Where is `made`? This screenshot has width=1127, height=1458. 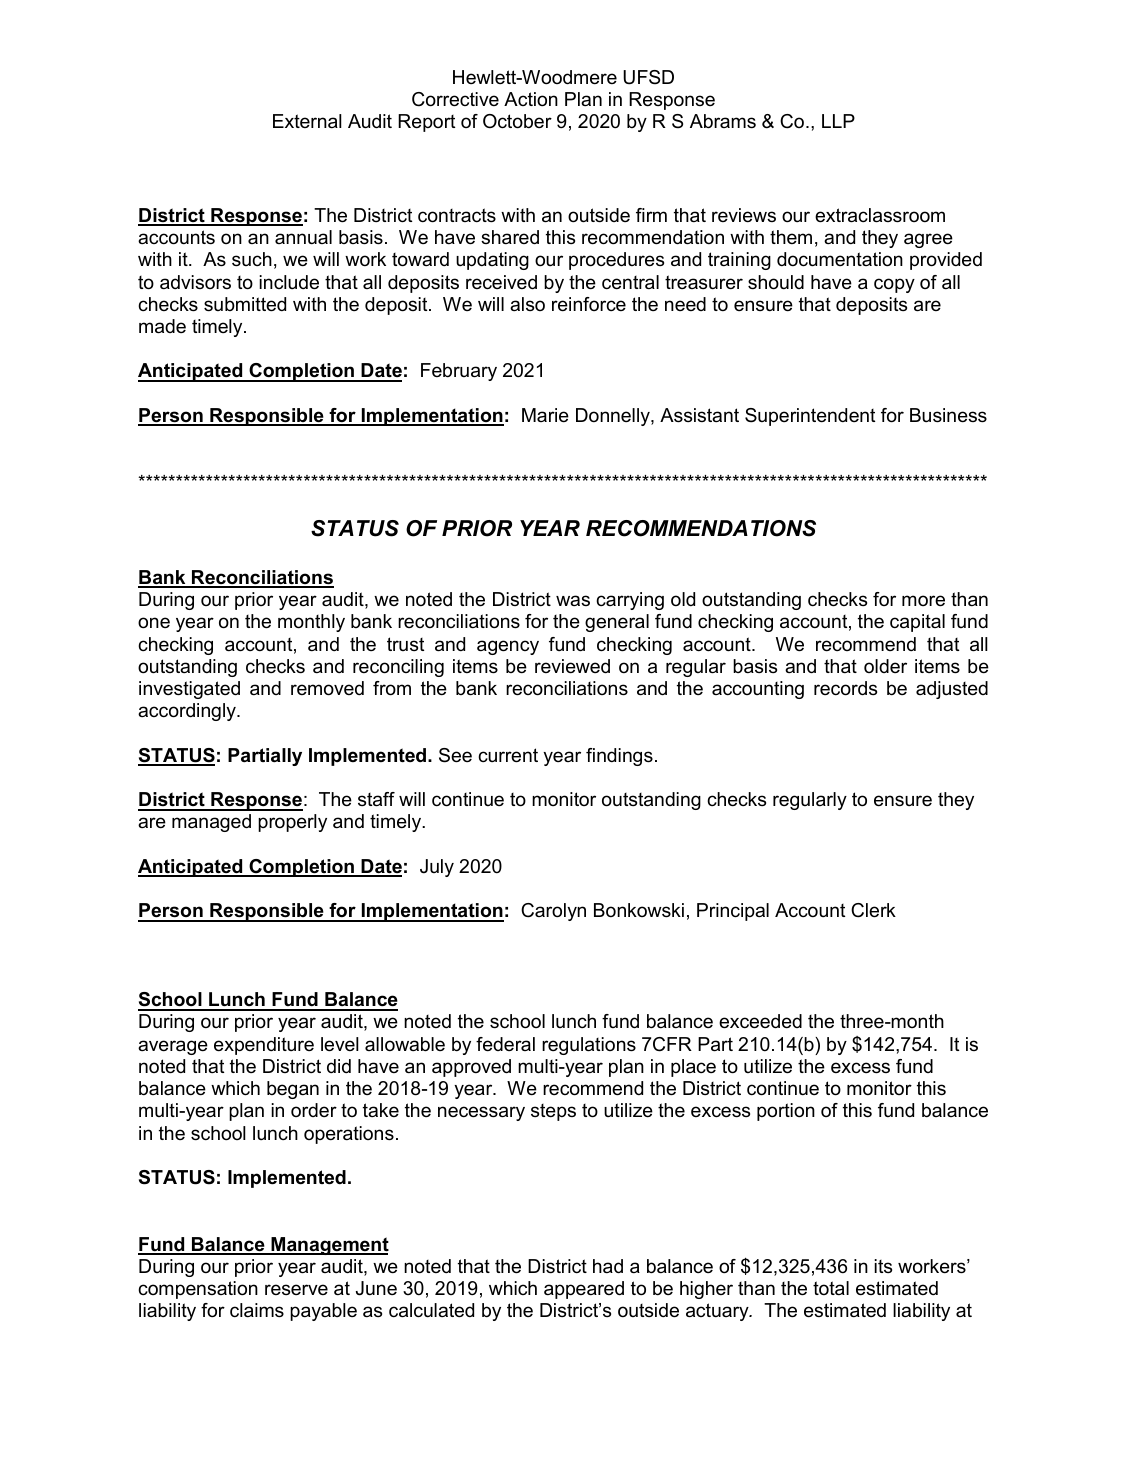
made is located at coordinates (162, 326).
